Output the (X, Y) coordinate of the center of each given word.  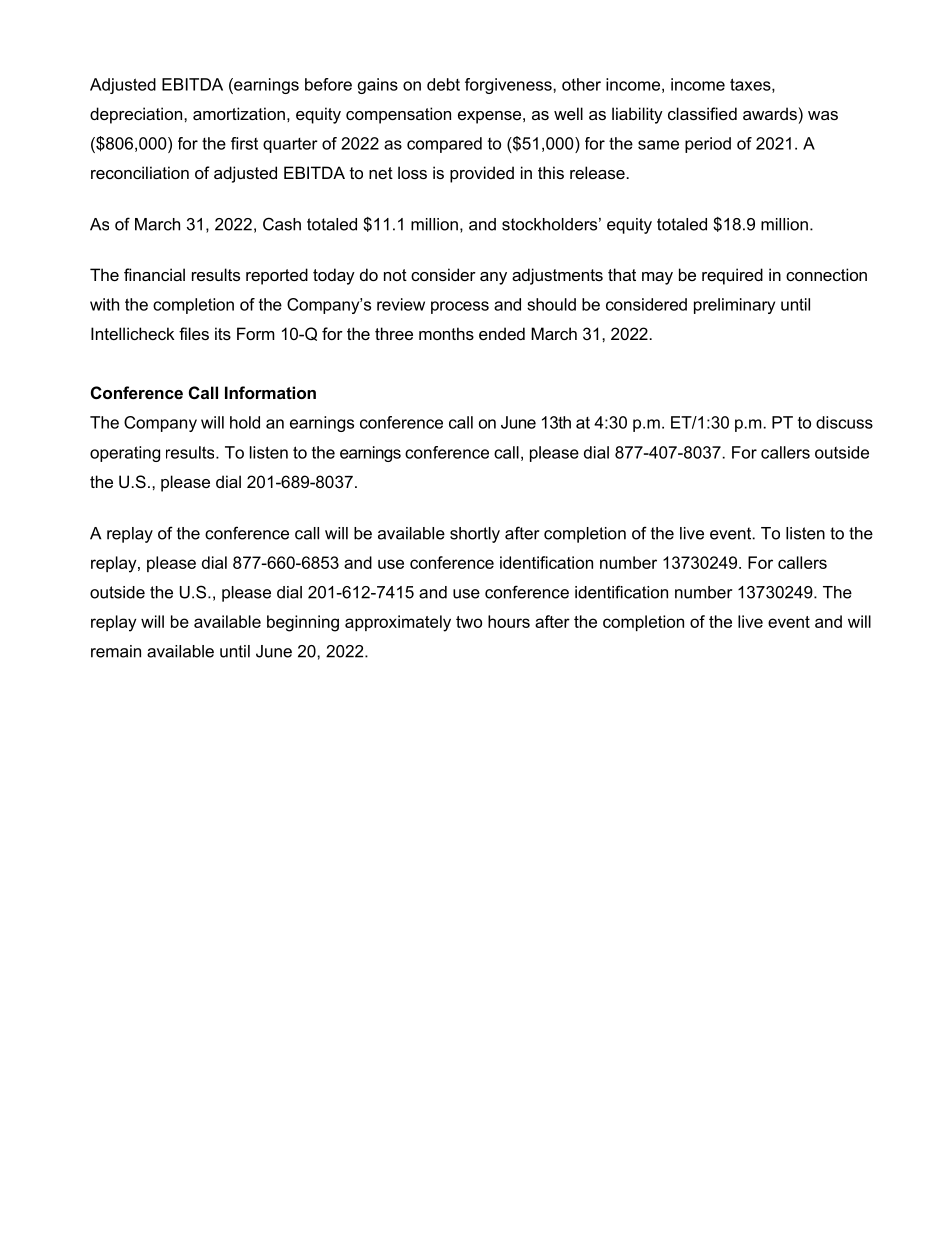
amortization (239, 113)
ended (502, 333)
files (194, 333)
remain (116, 651)
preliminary (734, 306)
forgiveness (509, 86)
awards (770, 113)
